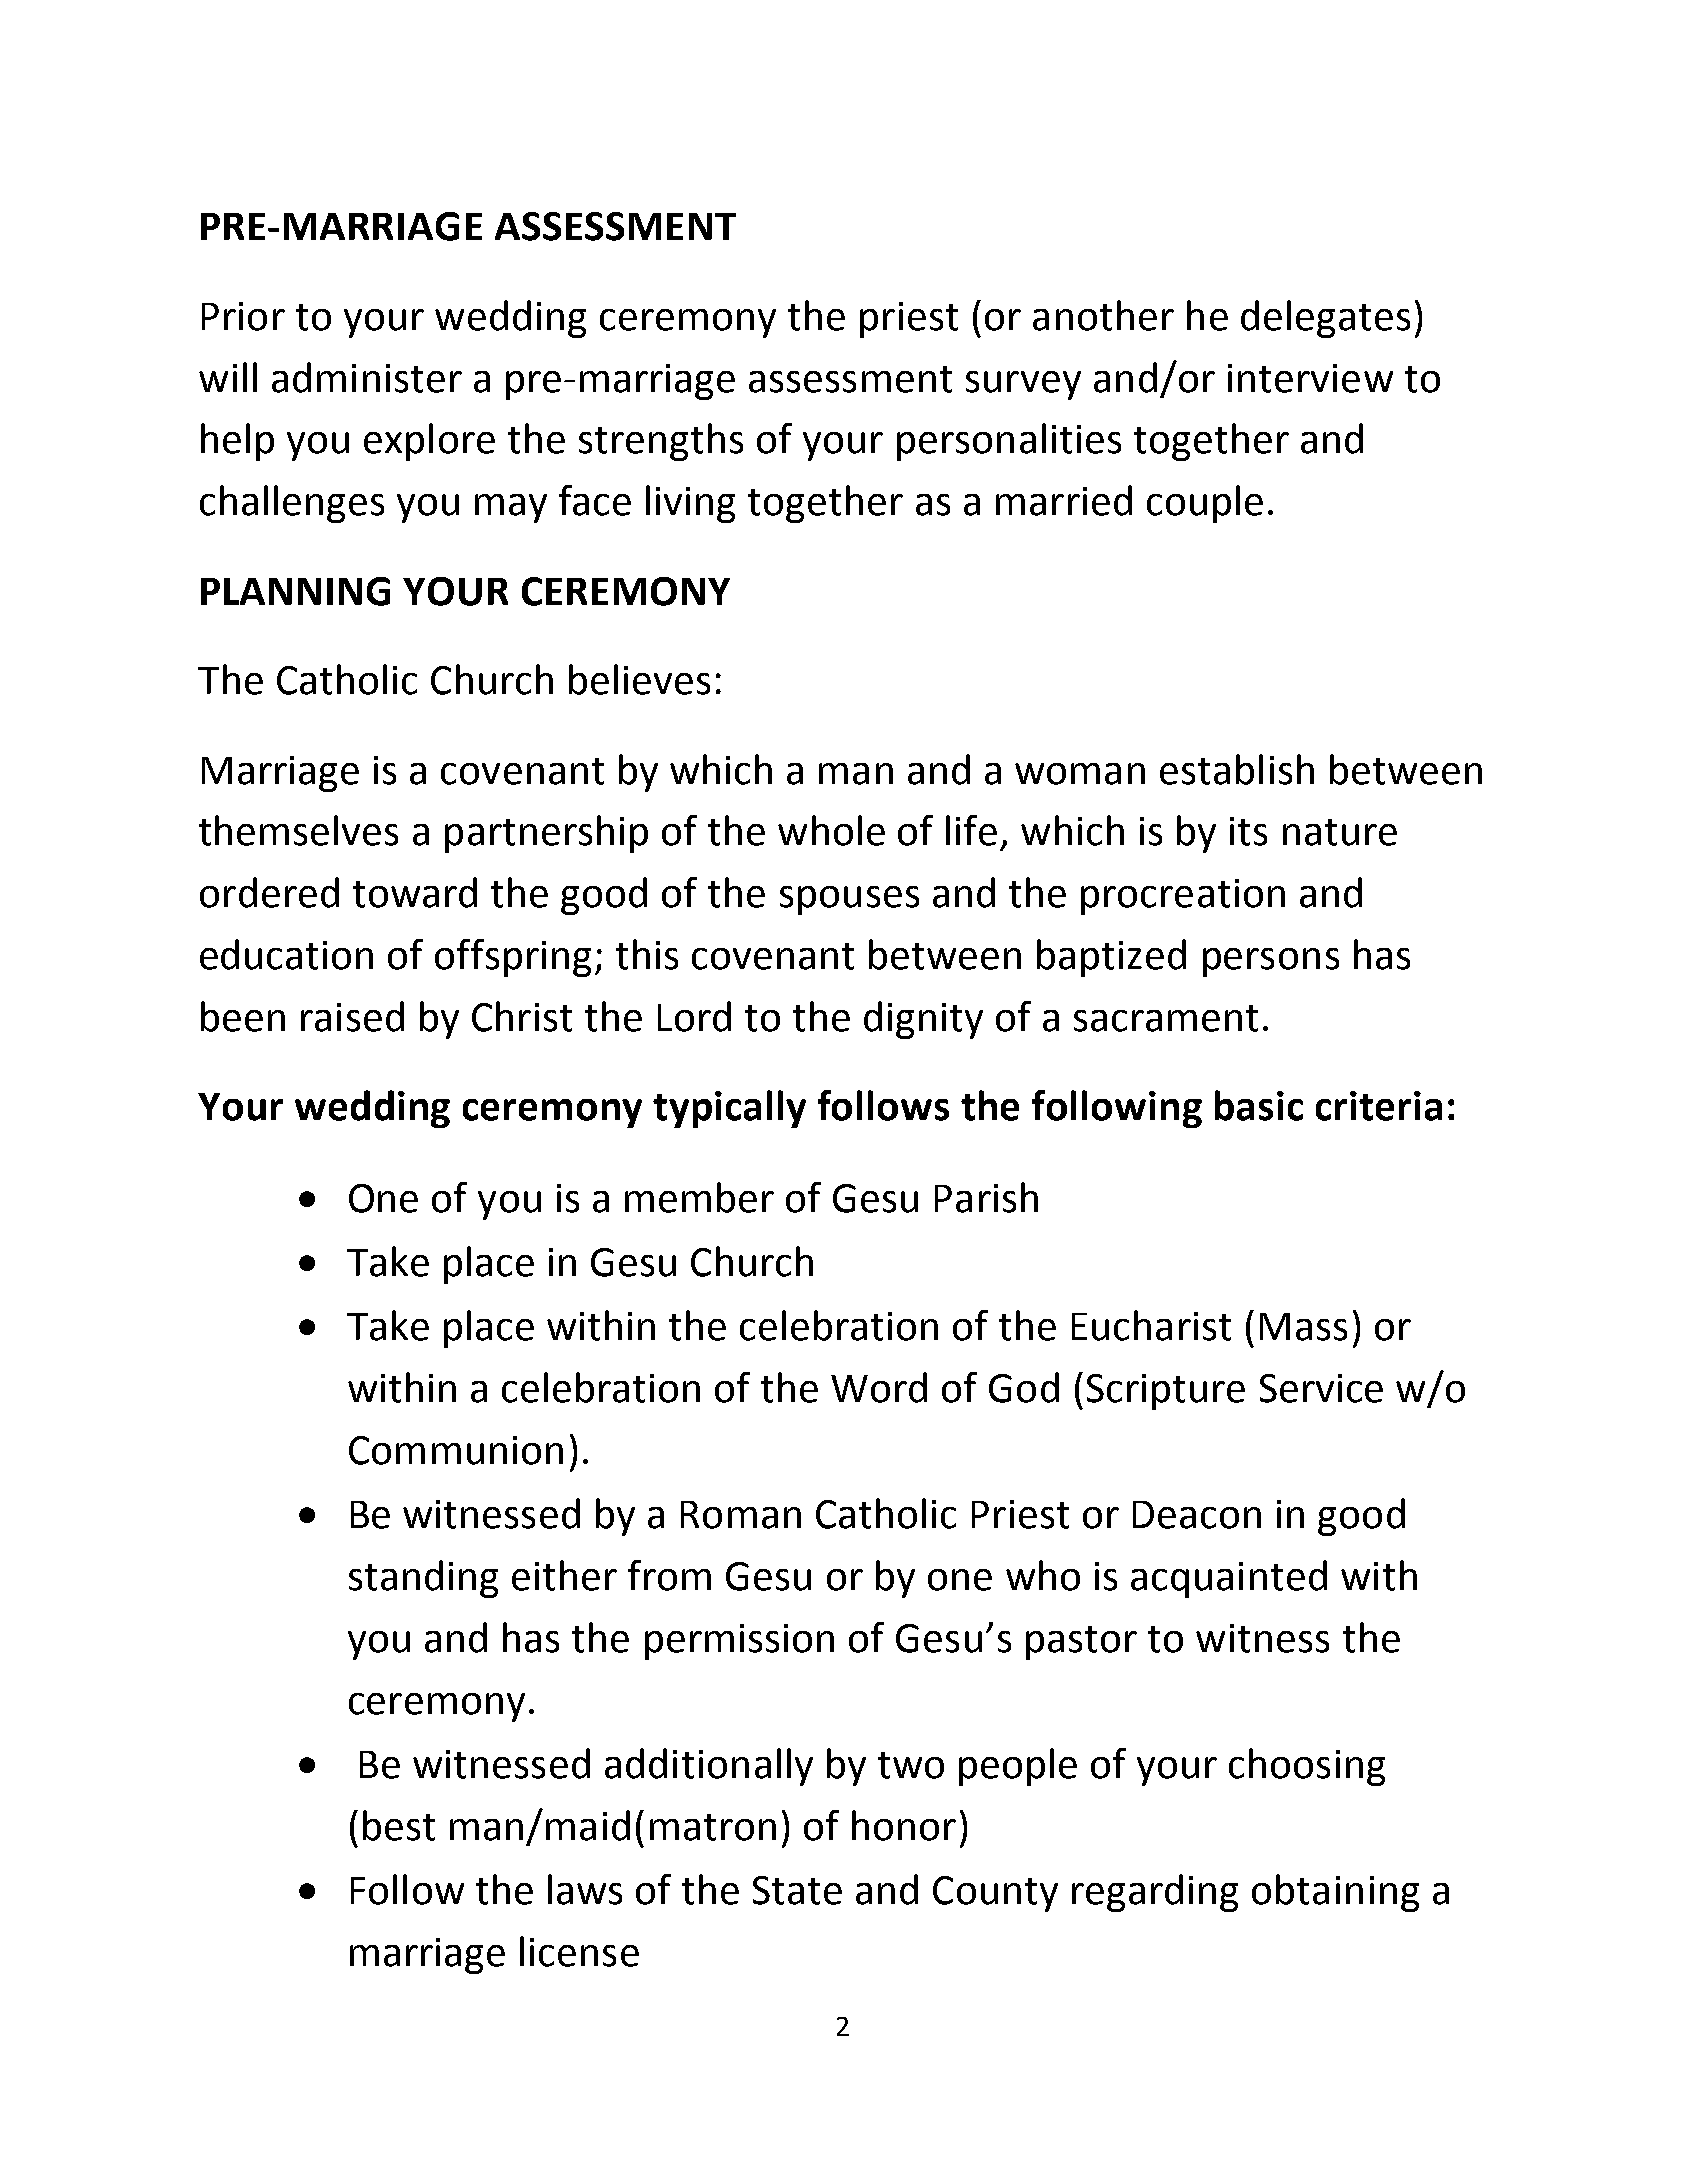 The image size is (1685, 2181). Describe the element at coordinates (1259, 1105) in the image. I see `basic` at that location.
